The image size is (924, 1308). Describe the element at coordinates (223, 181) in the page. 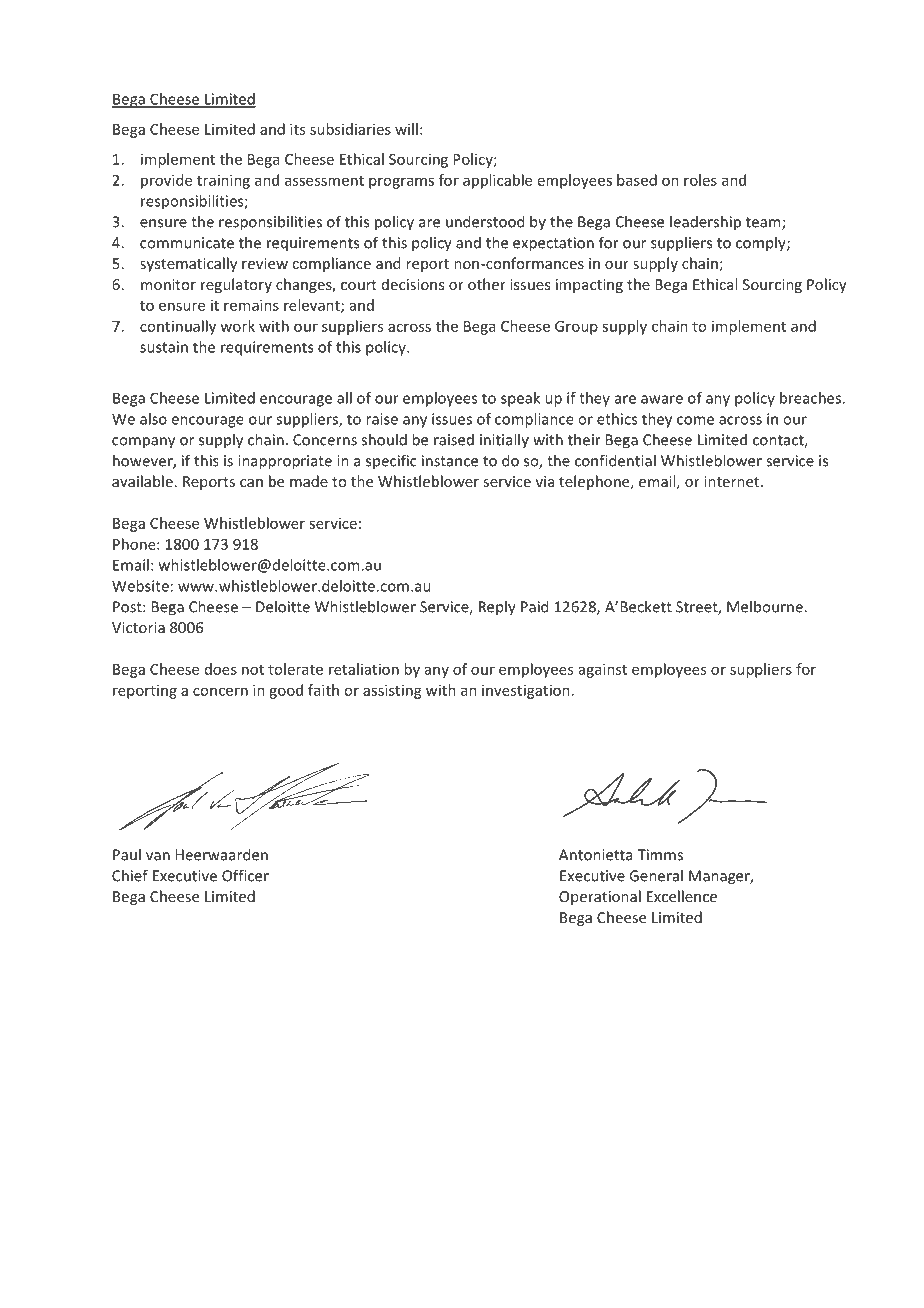

I see `training` at that location.
